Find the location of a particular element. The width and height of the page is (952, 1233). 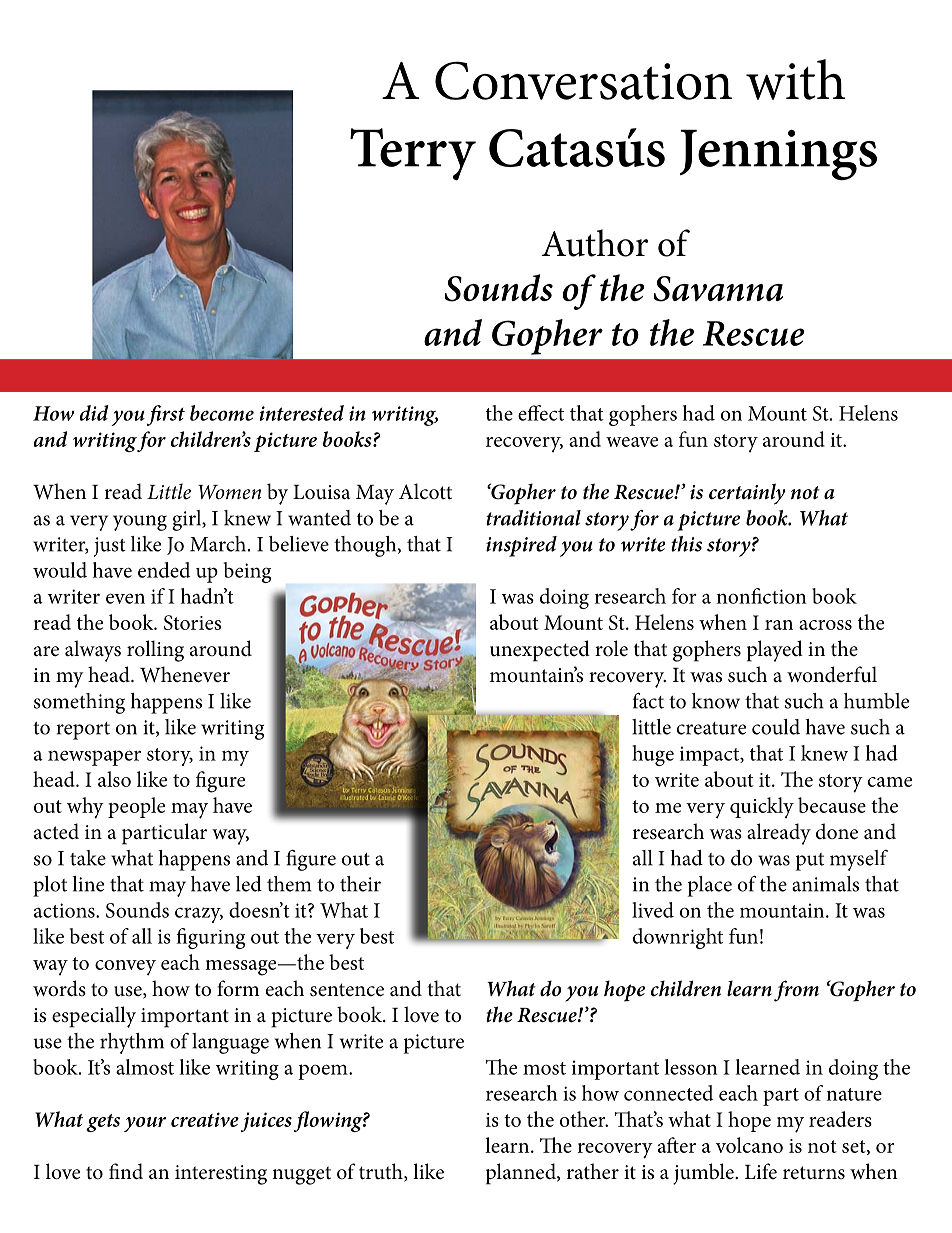

effect is located at coordinates (541, 413).
